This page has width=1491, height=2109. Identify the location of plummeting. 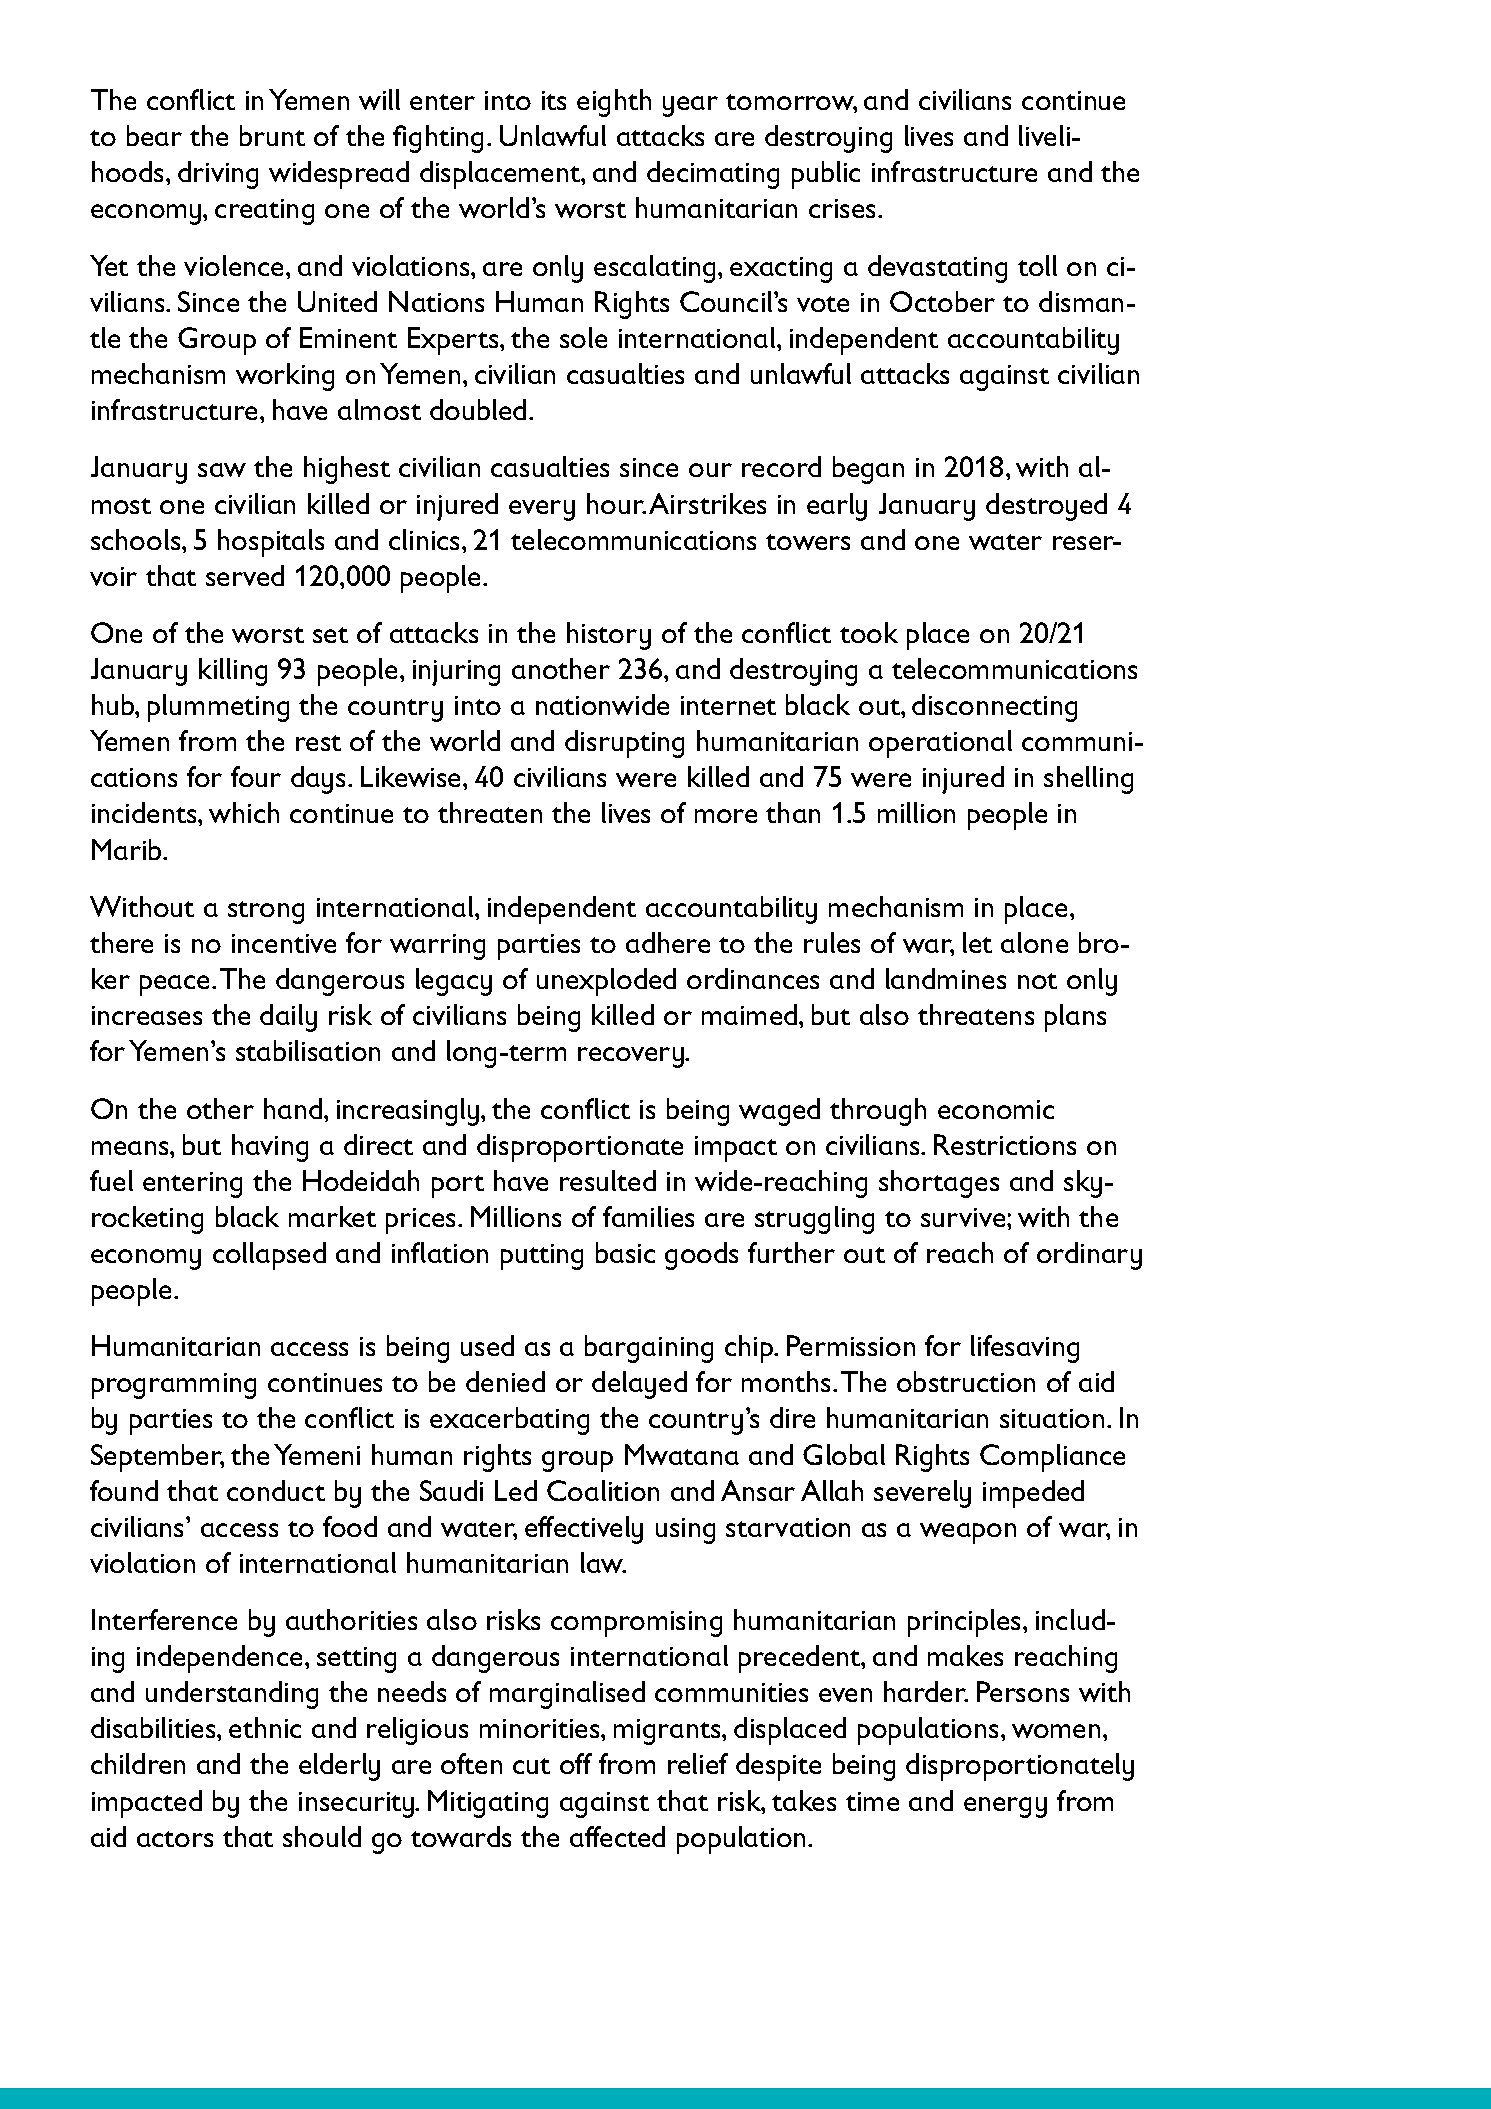
(218, 708).
